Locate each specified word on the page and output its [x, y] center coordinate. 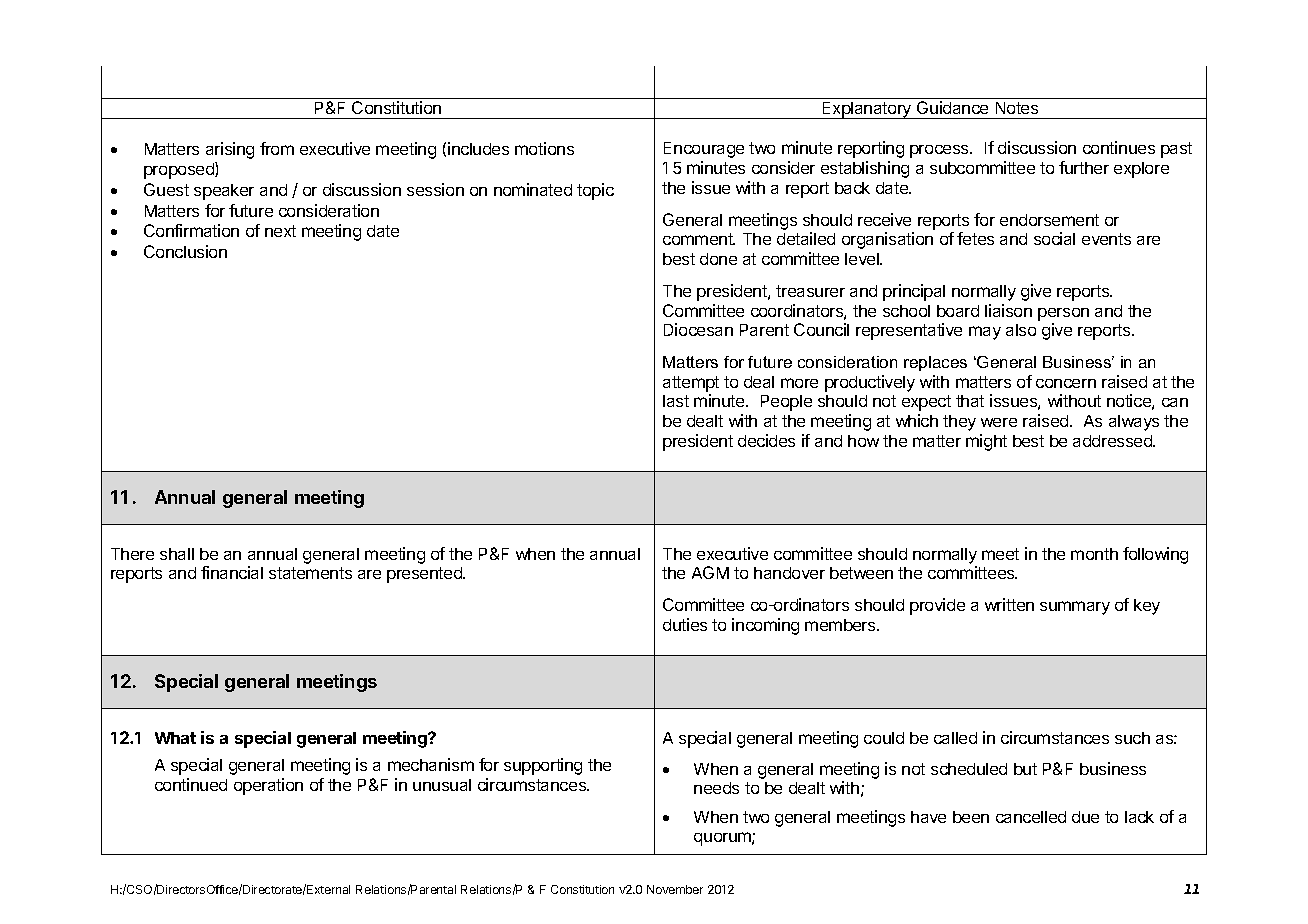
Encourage [704, 150]
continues [1119, 147]
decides [766, 440]
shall [177, 554]
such [1132, 738]
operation [268, 786]
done [718, 259]
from [277, 148]
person [1063, 314]
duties [685, 624]
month [1094, 554]
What [175, 738]
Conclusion [185, 251]
